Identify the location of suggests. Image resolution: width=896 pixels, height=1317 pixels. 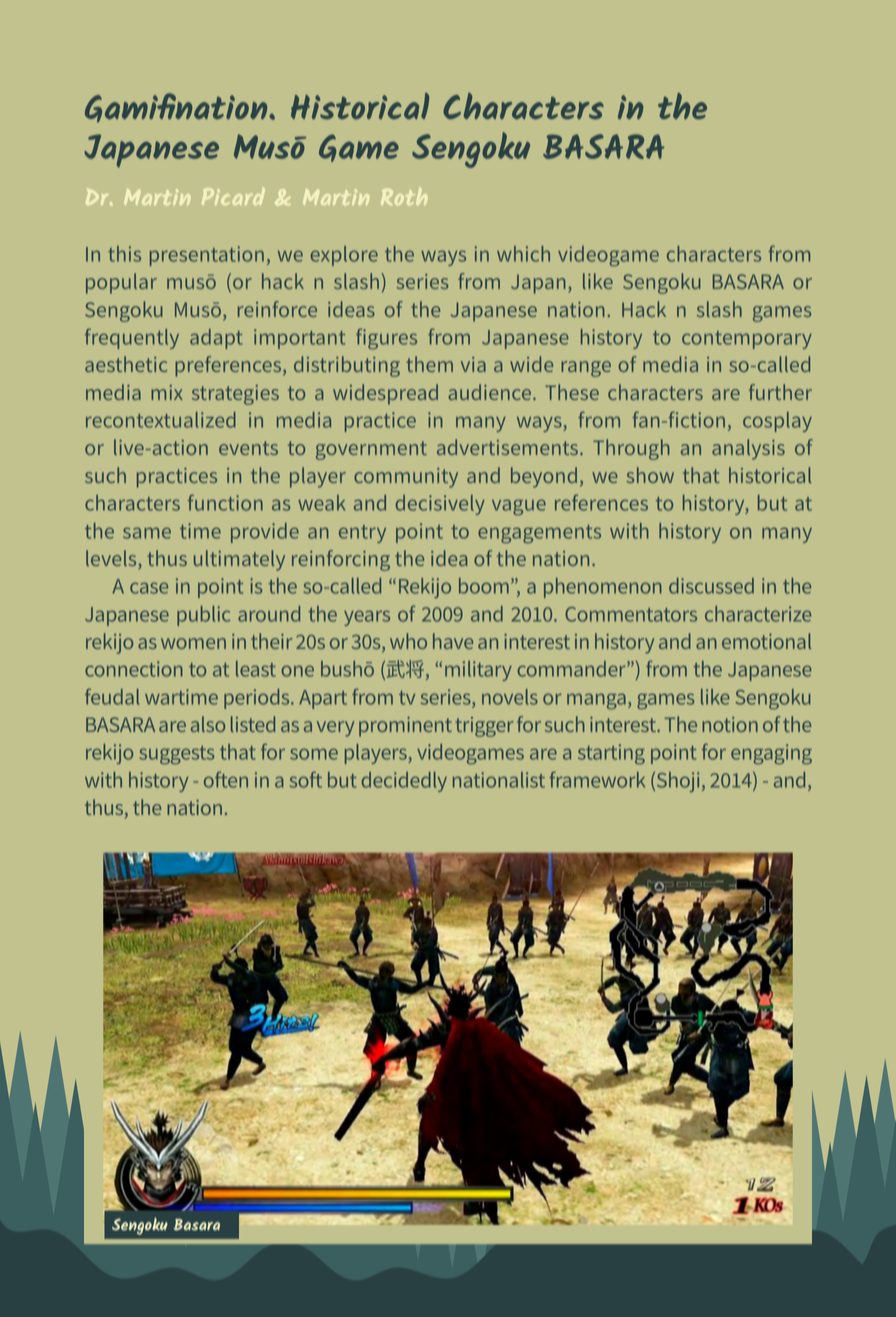
(176, 755).
